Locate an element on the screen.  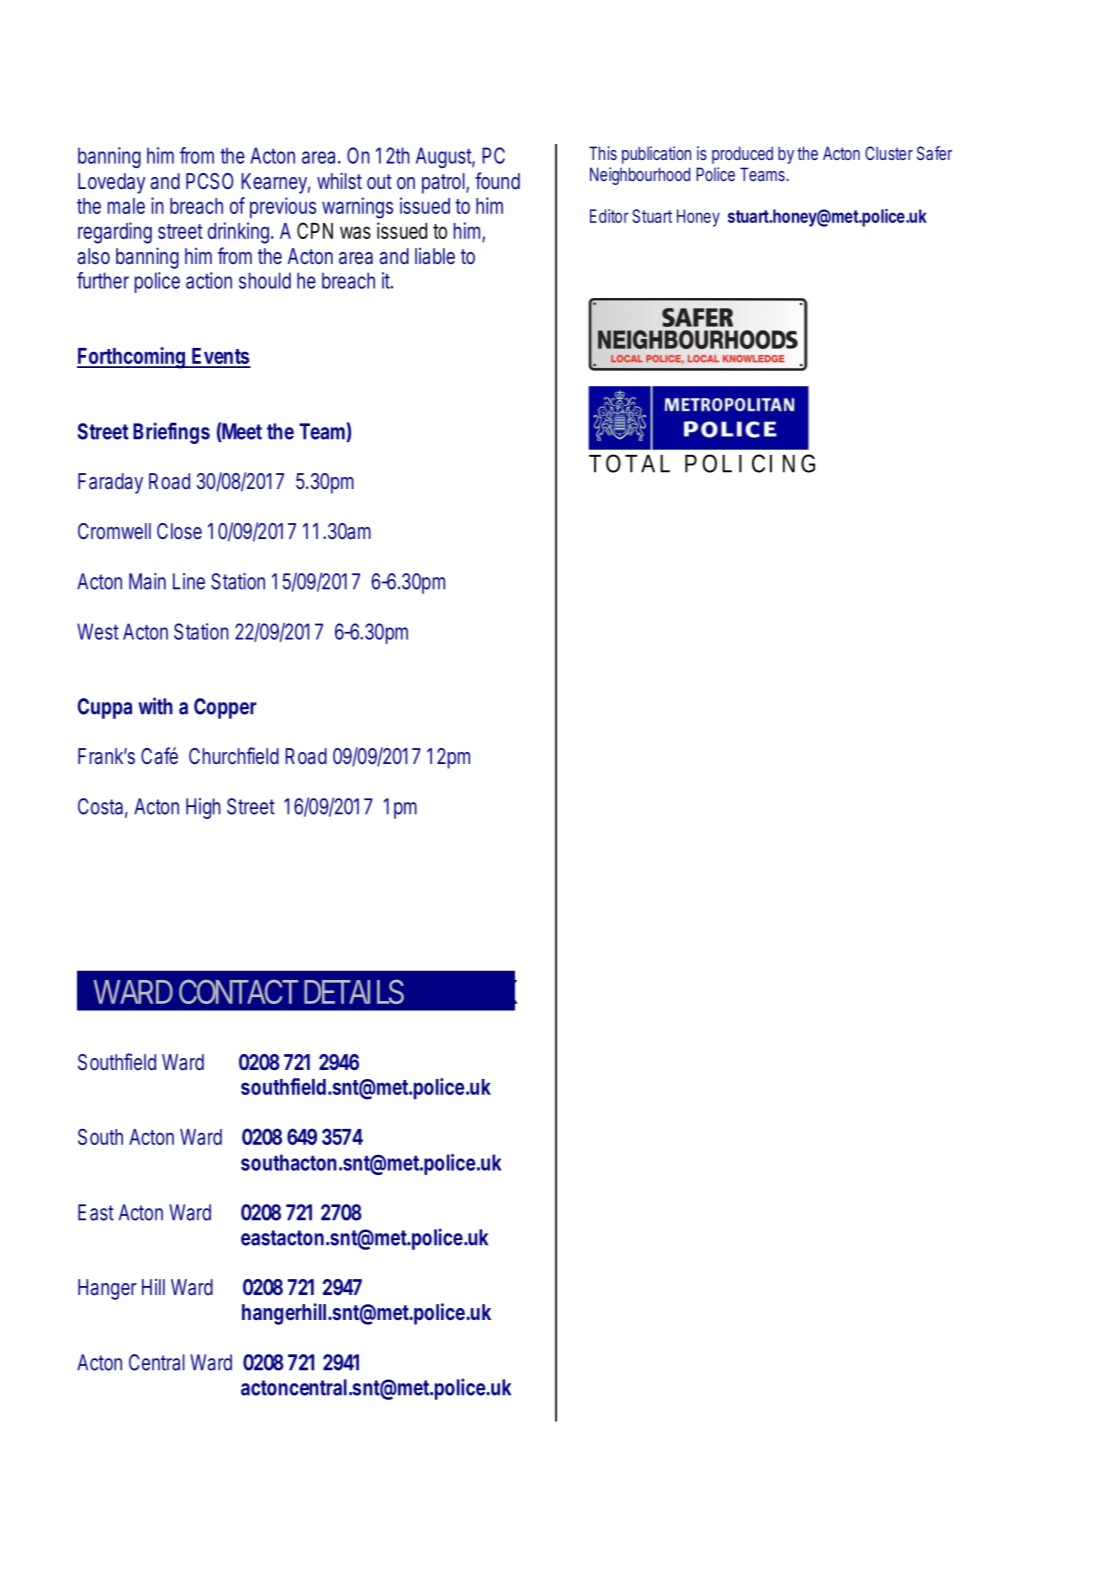
Close is located at coordinates (179, 531).
